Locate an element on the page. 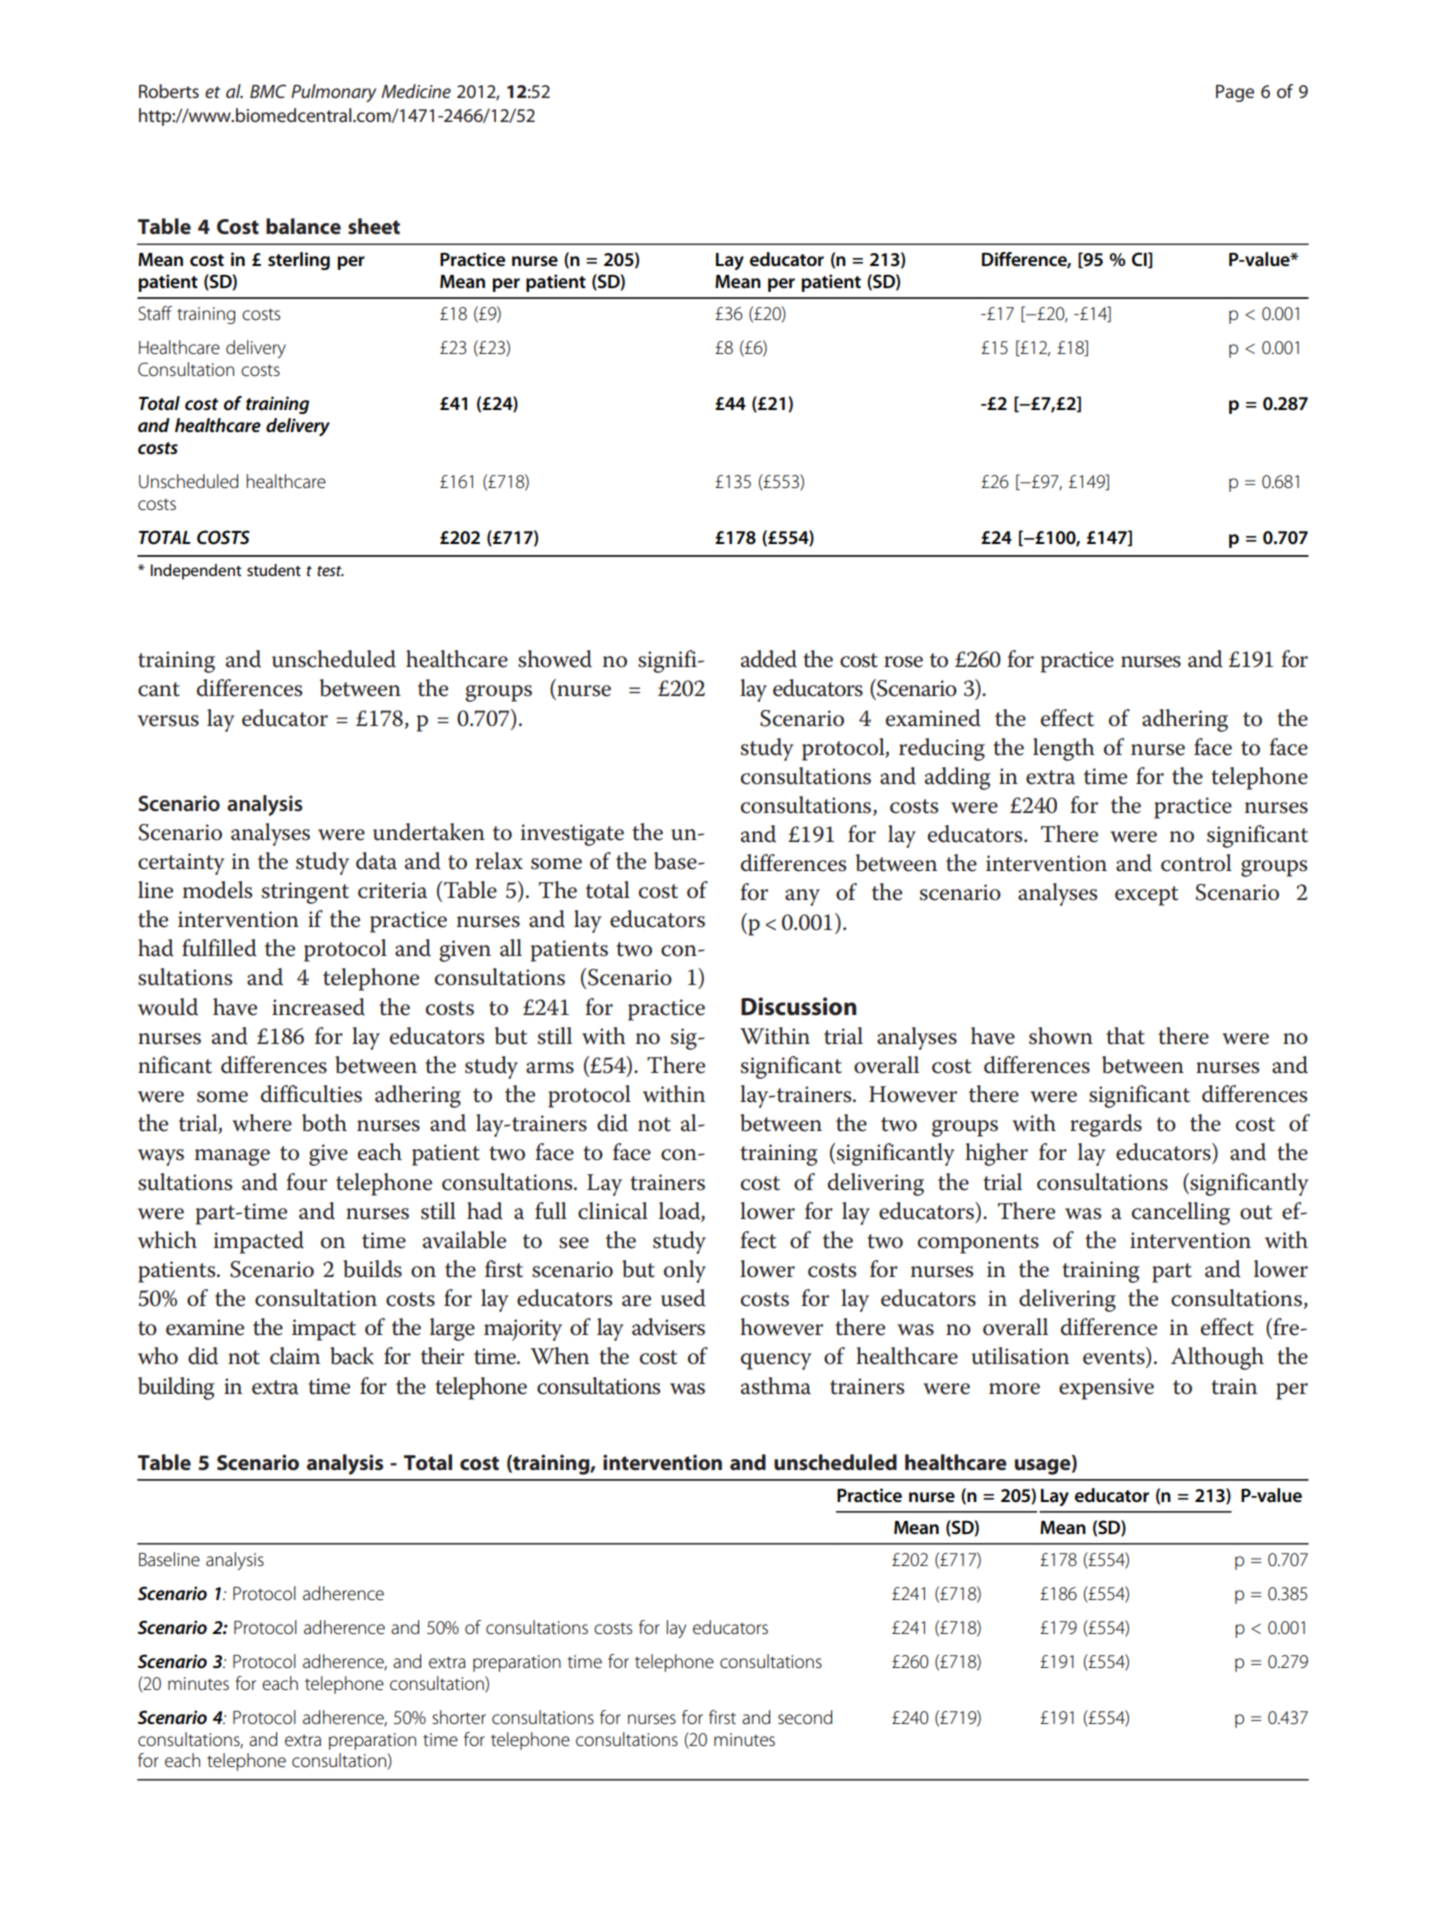 This image has height=1928, width=1446. except is located at coordinates (1146, 896).
